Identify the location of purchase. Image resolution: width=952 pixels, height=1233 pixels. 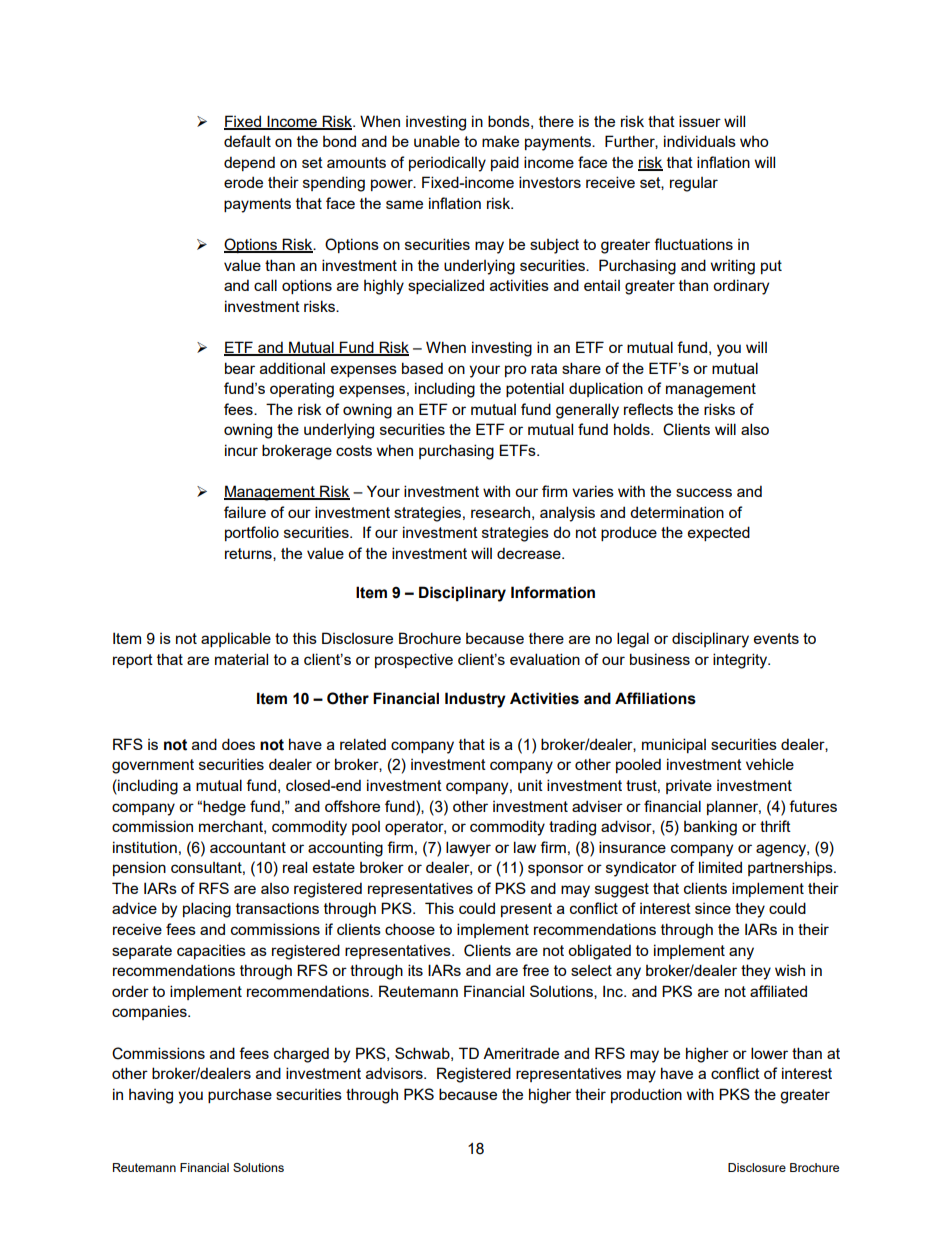
(240, 1095).
